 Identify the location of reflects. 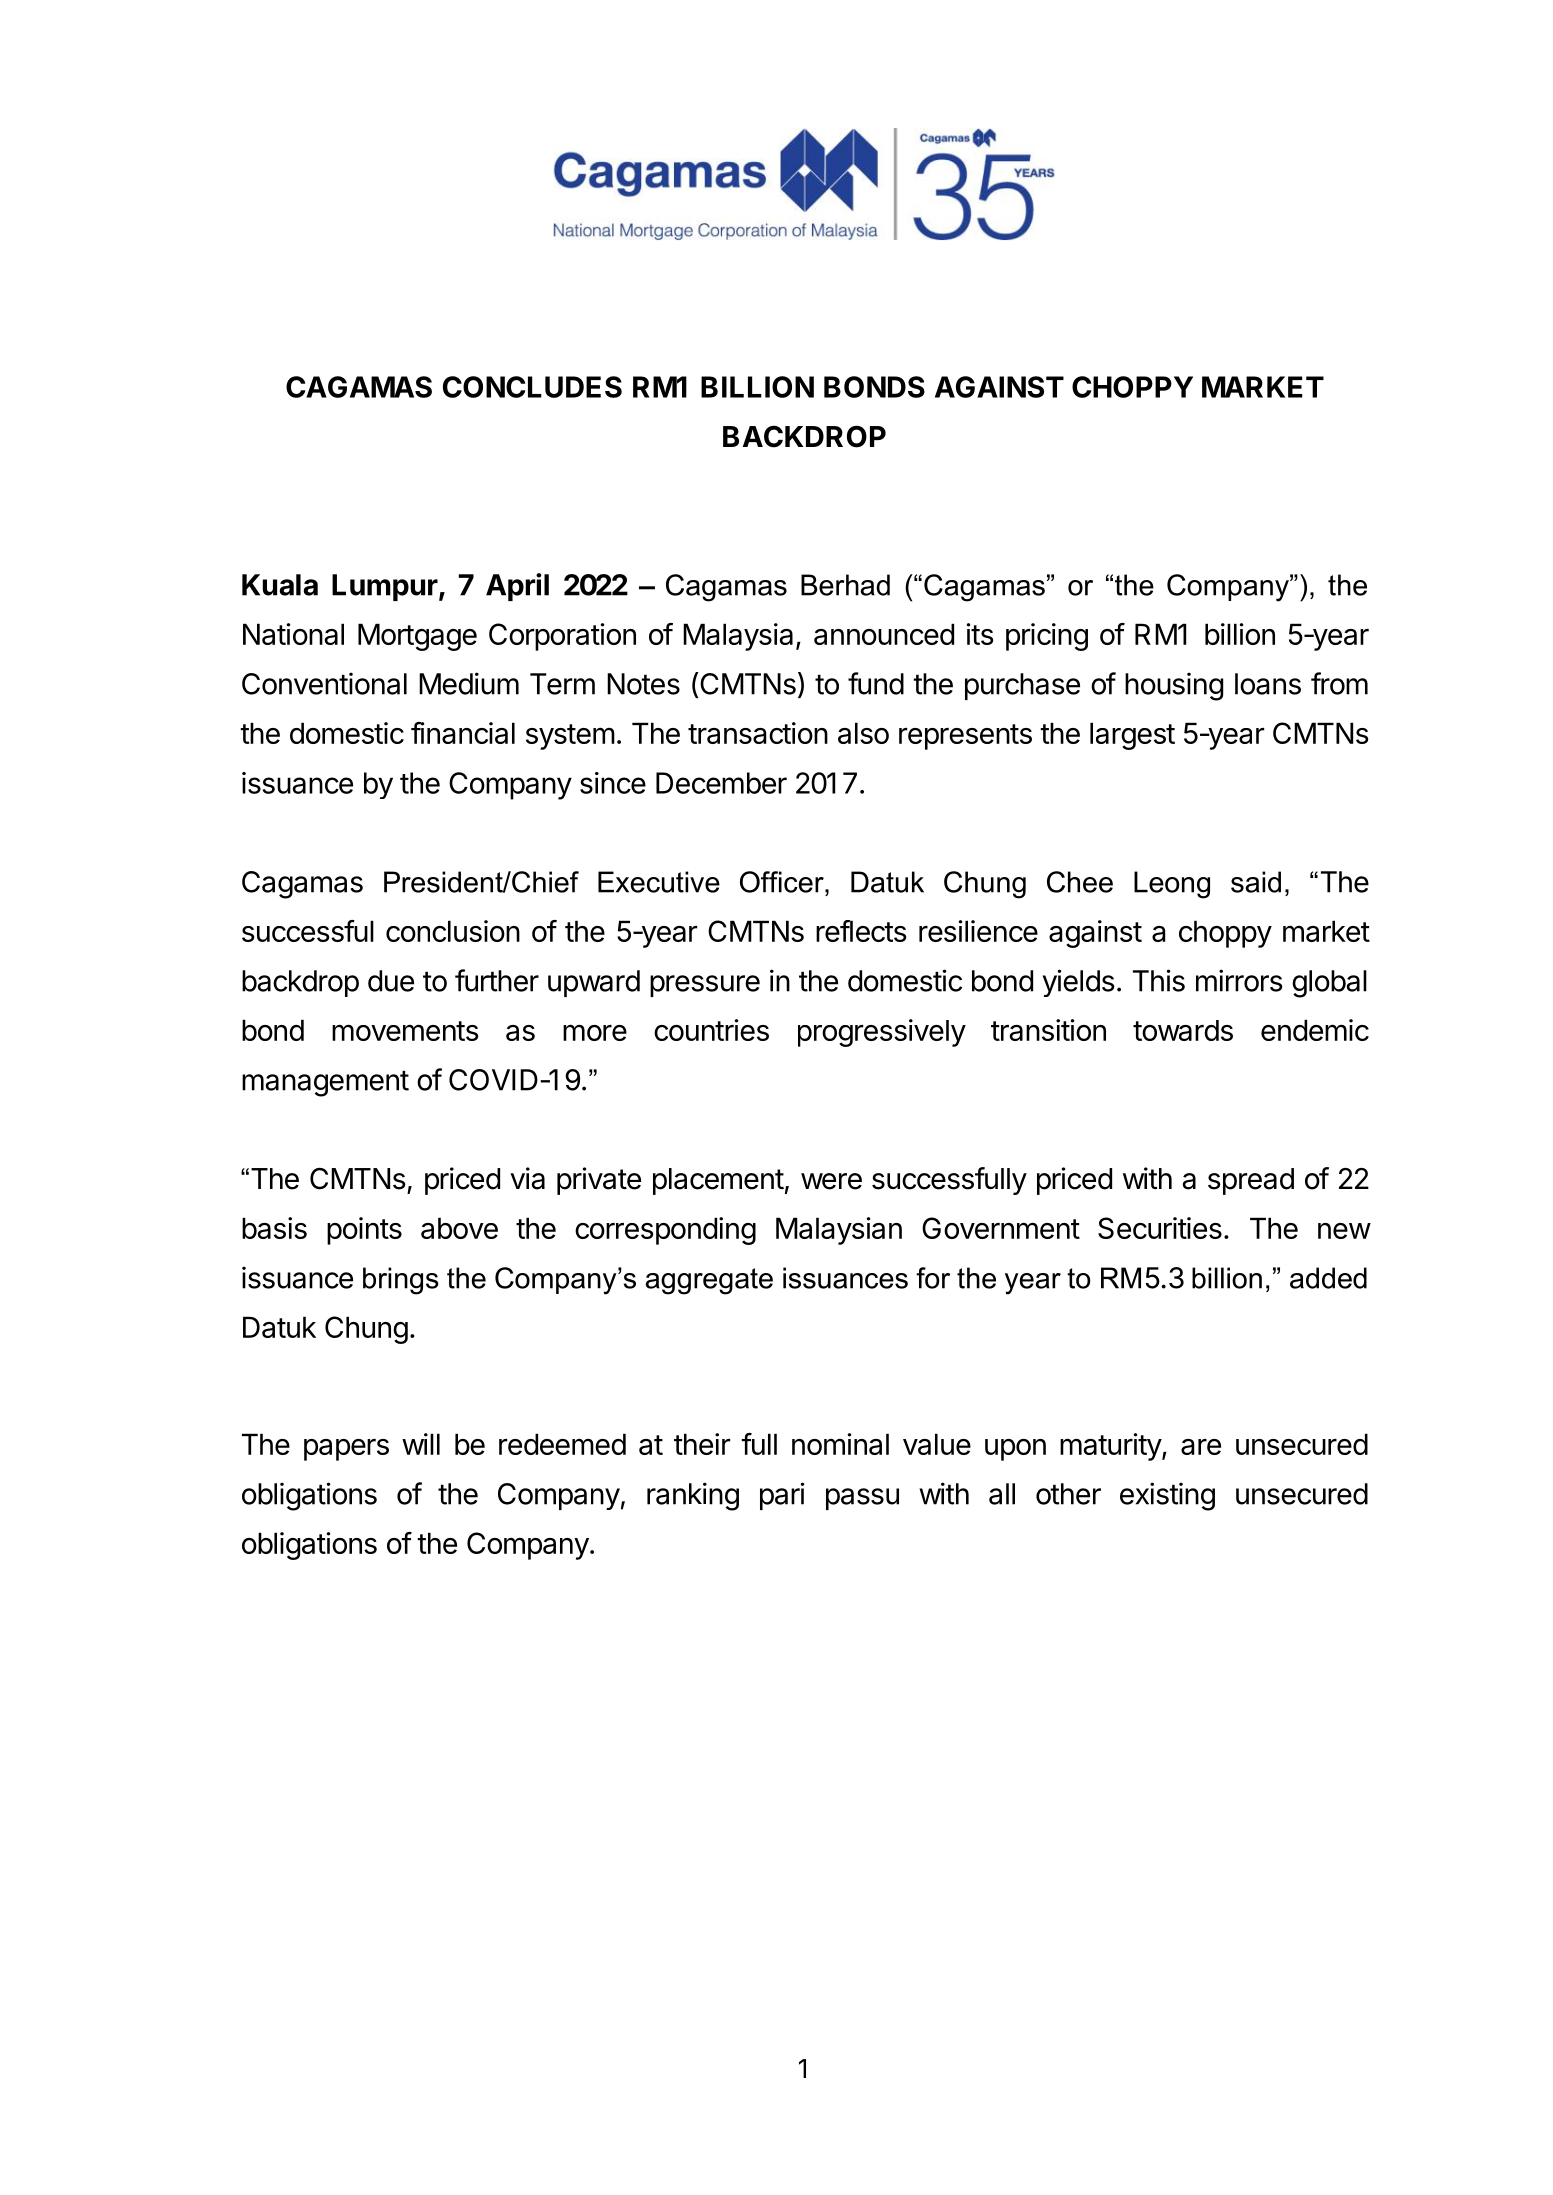
(861, 931).
